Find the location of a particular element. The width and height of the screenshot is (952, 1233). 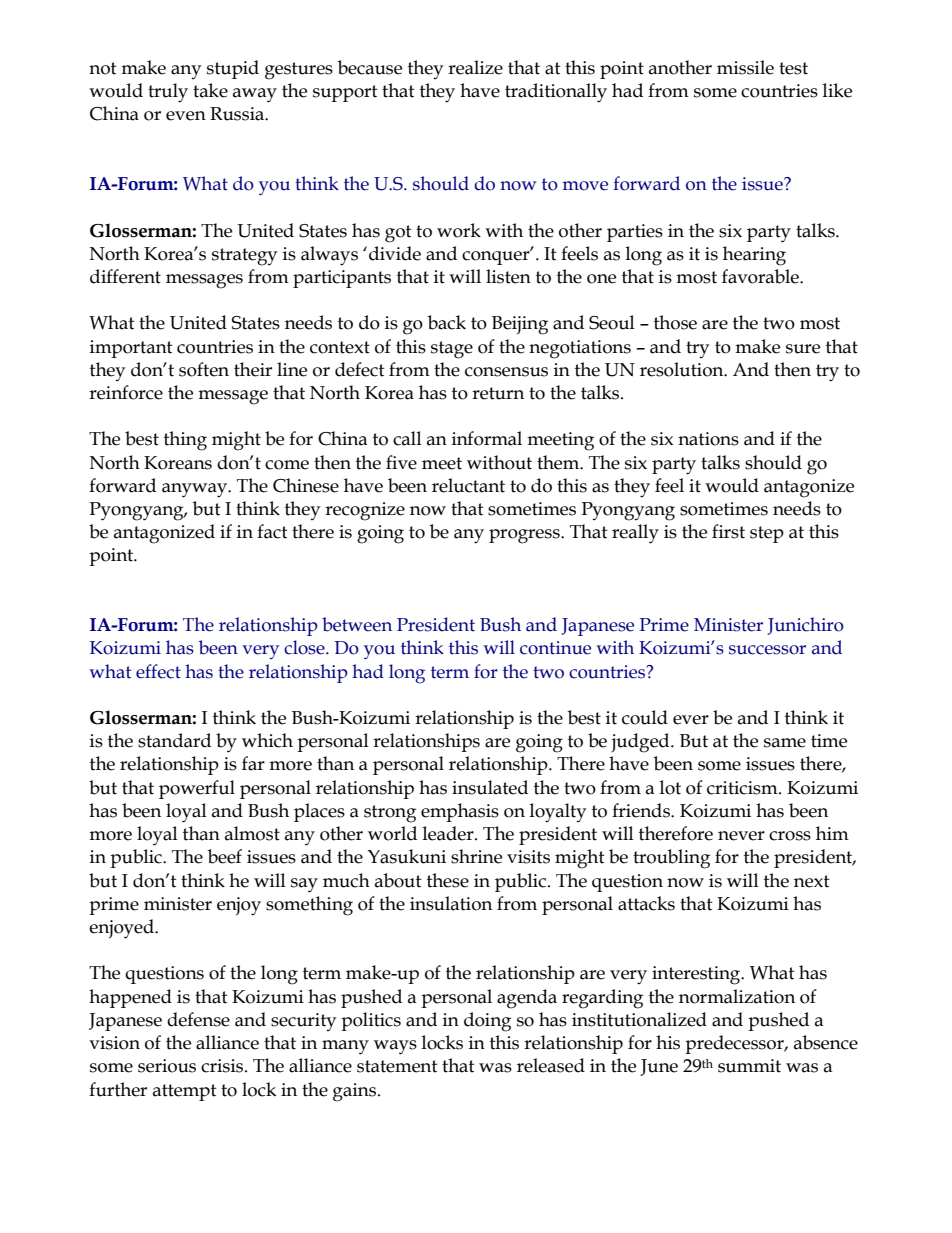

take is located at coordinates (210, 90).
